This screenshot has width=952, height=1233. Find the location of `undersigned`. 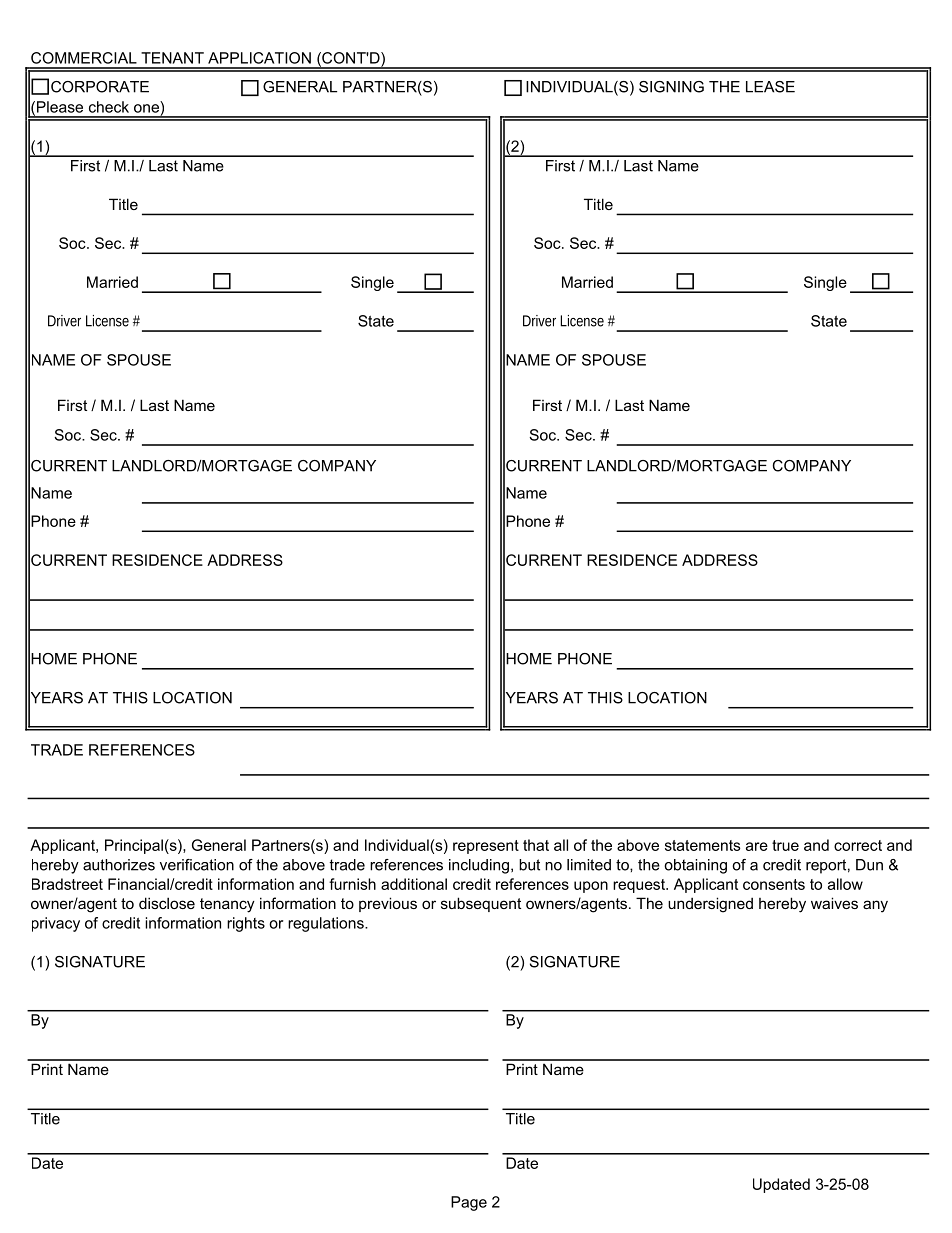

undersigned is located at coordinates (710, 905).
